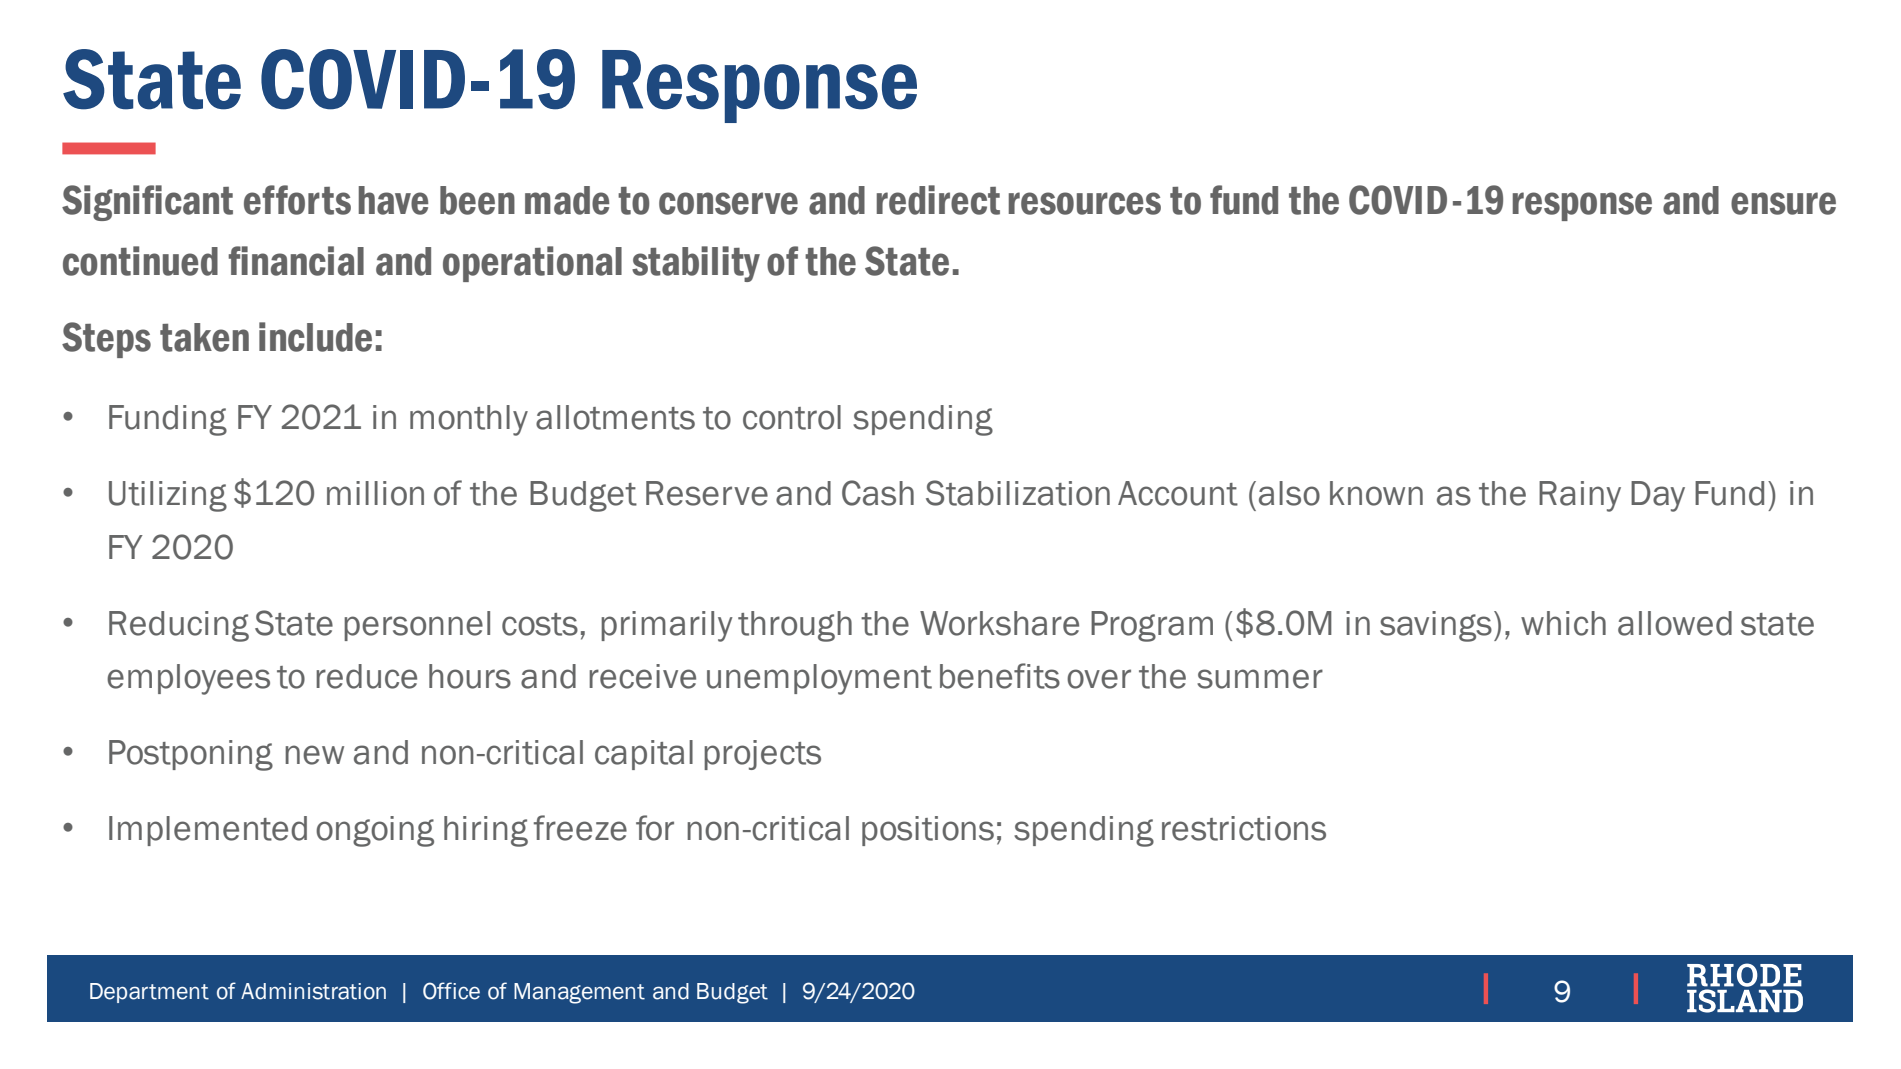 This document has height=1069, width=1901. I want to click on personnel, so click(417, 626).
